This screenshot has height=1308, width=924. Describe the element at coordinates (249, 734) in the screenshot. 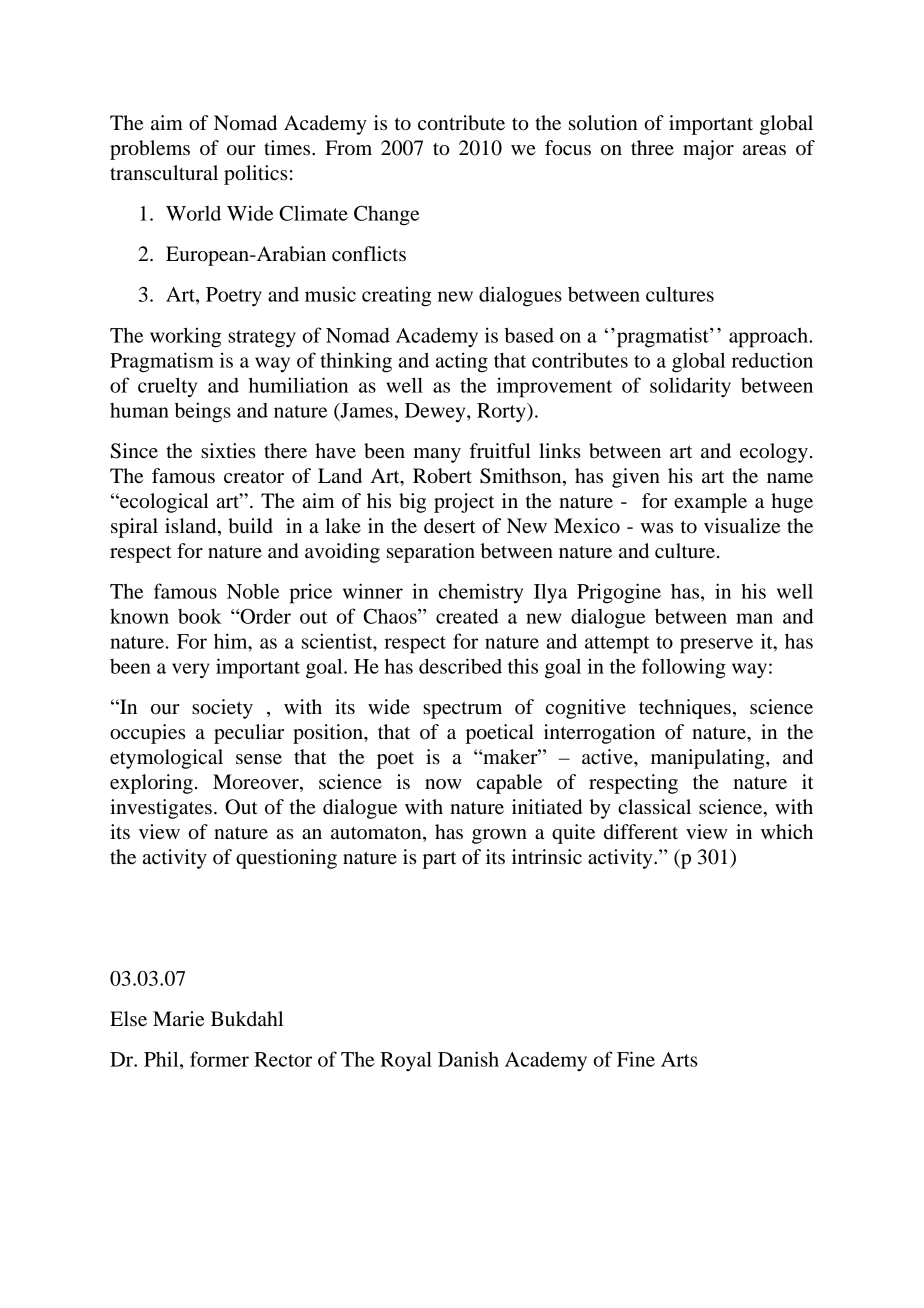

I see `peculiar` at that location.
